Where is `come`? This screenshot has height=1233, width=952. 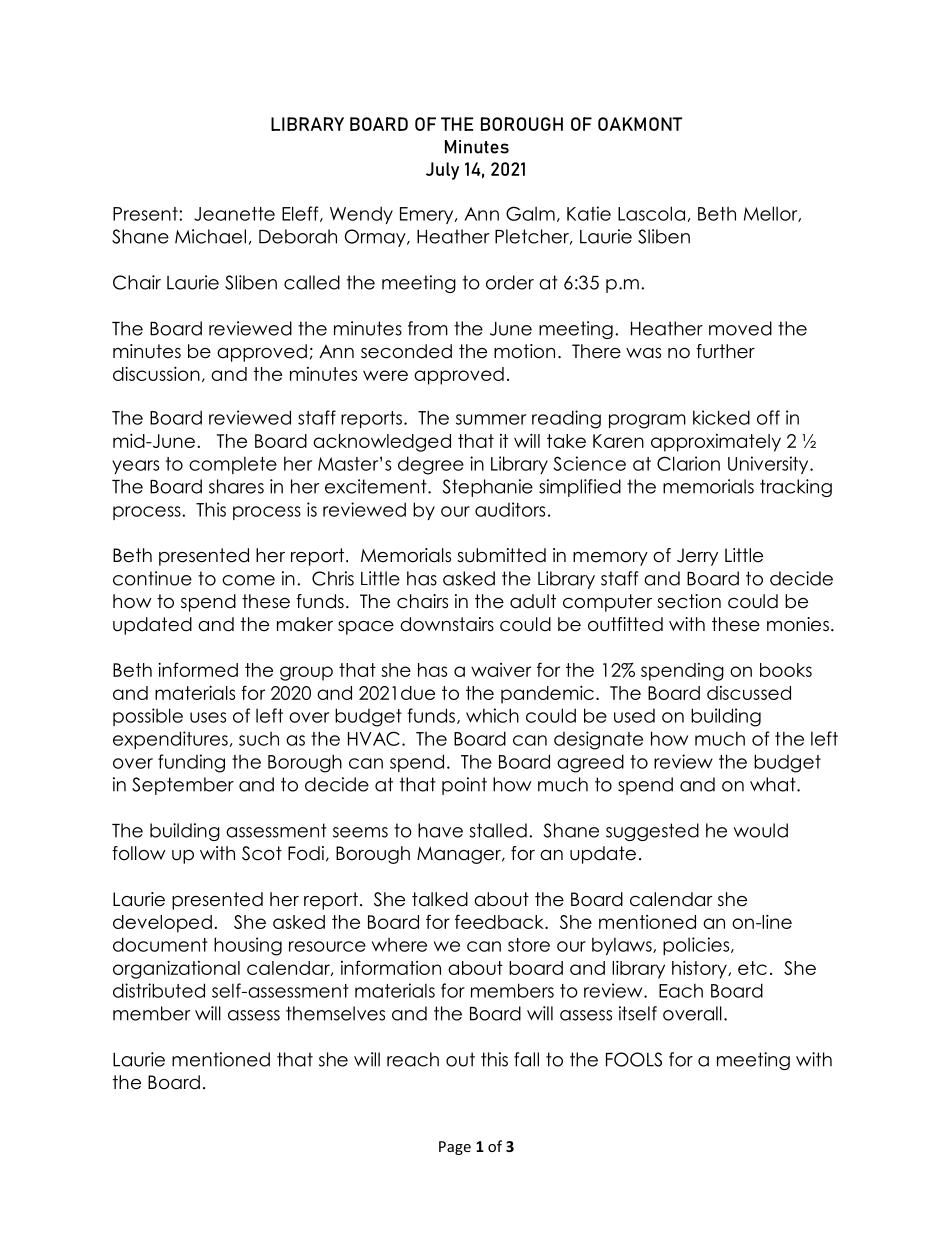
come is located at coordinates (248, 580).
